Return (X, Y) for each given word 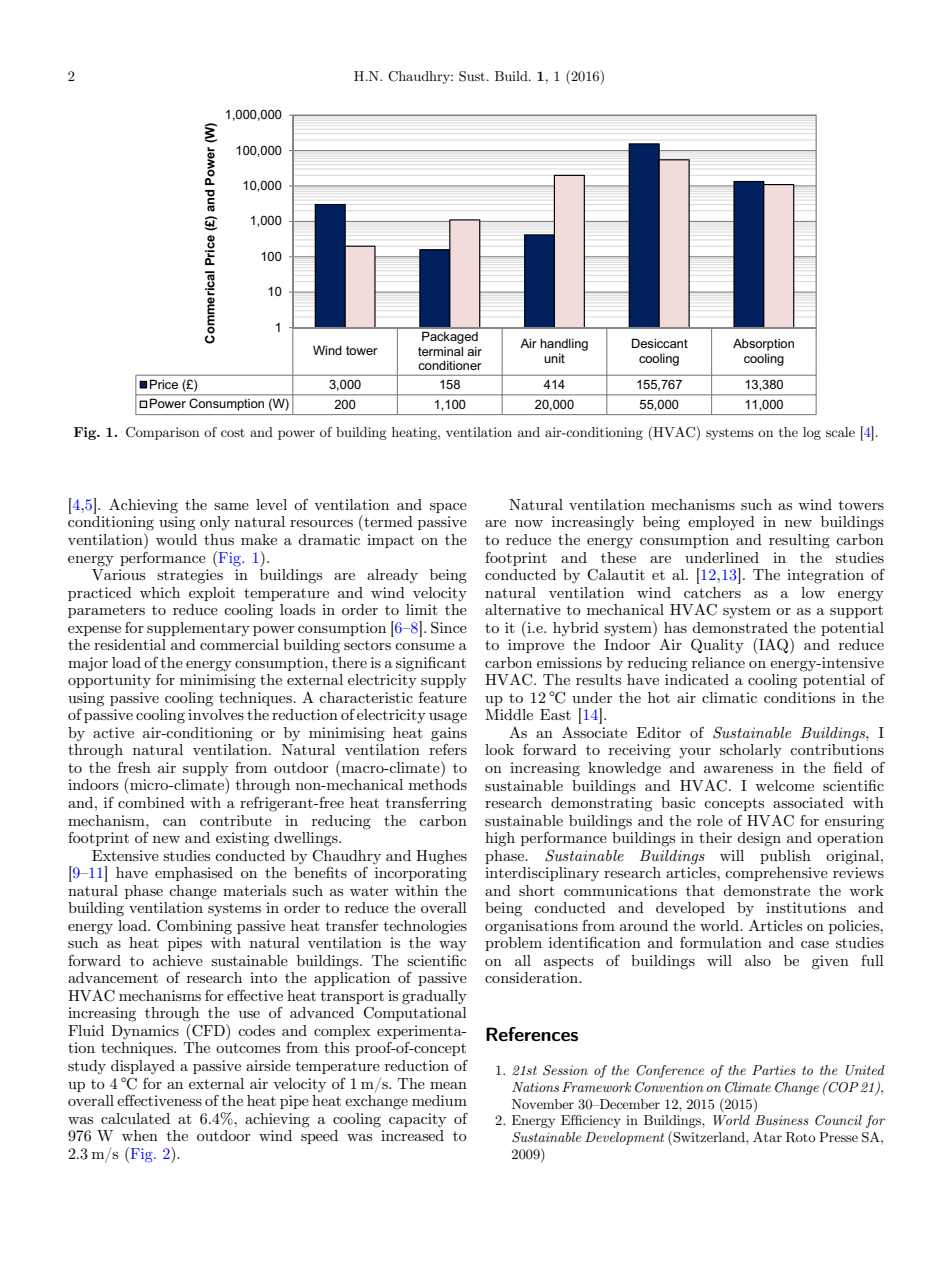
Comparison (162, 433)
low (813, 592)
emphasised (194, 874)
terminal (440, 351)
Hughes (441, 857)
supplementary (198, 629)
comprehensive (776, 874)
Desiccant (660, 343)
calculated (135, 1118)
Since (449, 627)
